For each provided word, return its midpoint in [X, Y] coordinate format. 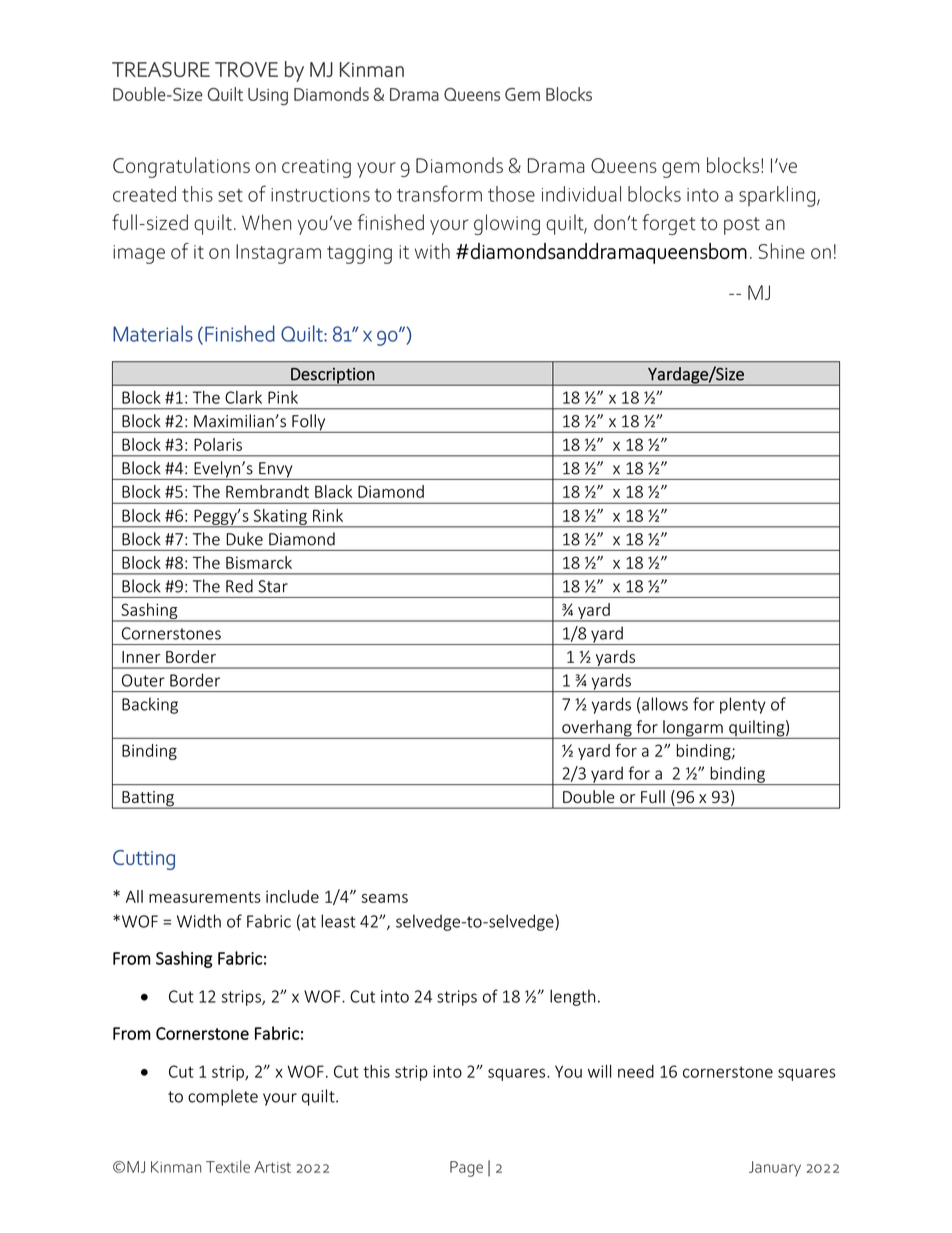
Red [239, 586]
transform [439, 193]
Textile [228, 1166]
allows [665, 704]
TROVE [246, 69]
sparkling [777, 196]
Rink [328, 515]
